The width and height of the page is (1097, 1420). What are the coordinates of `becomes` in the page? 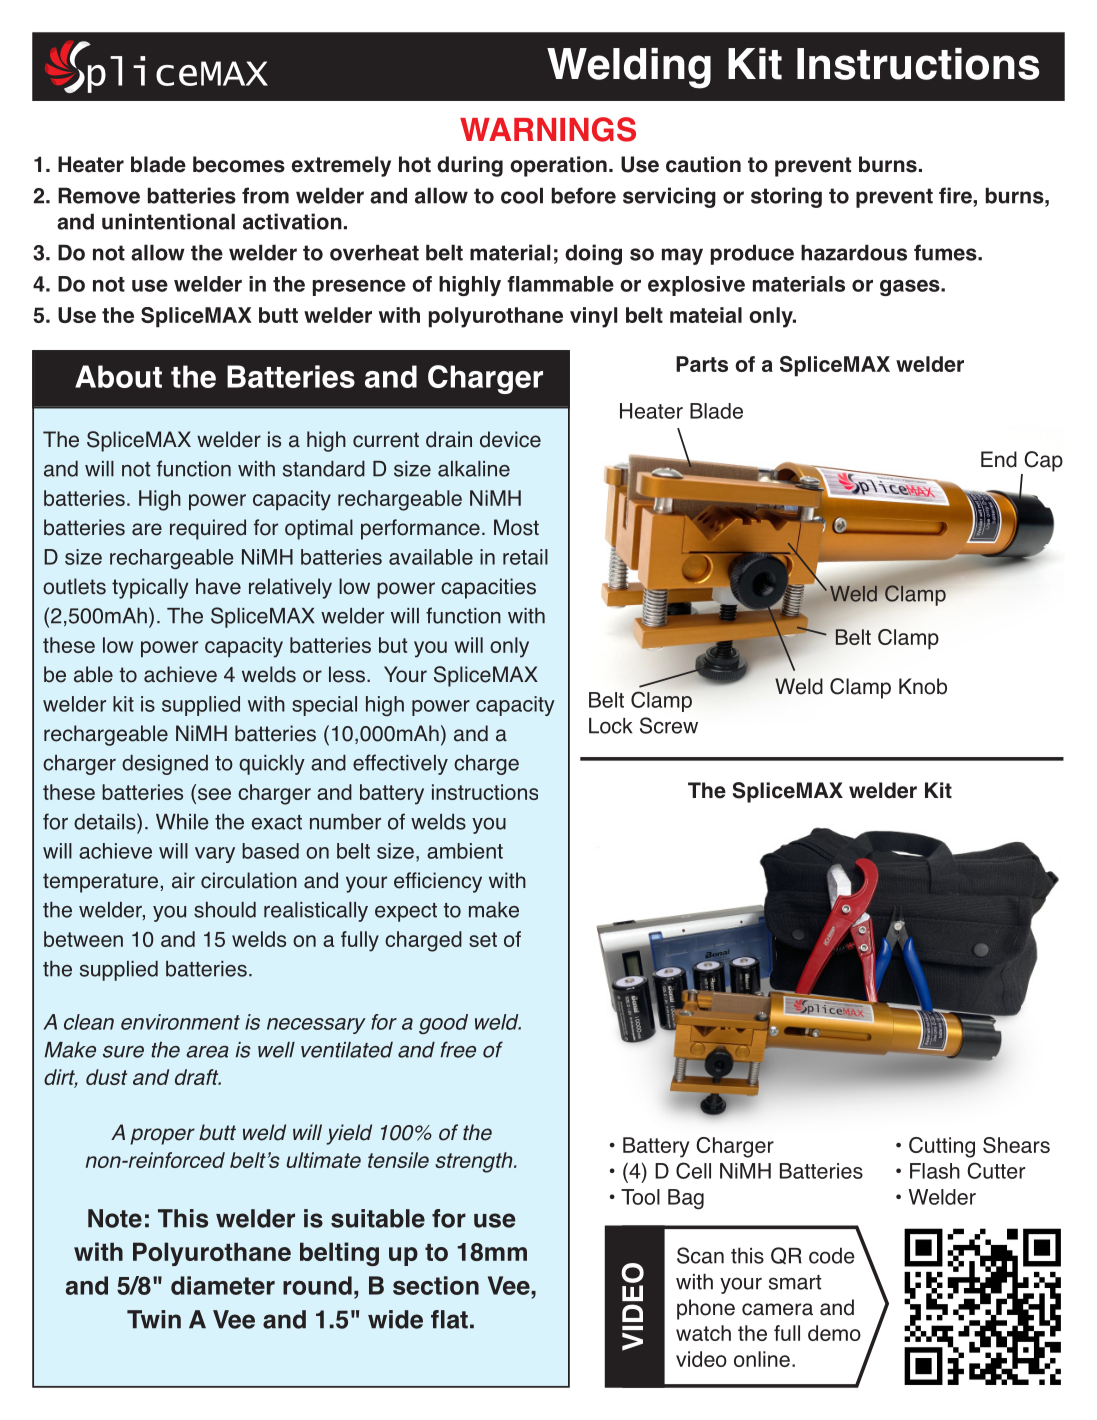 It's located at (239, 164).
